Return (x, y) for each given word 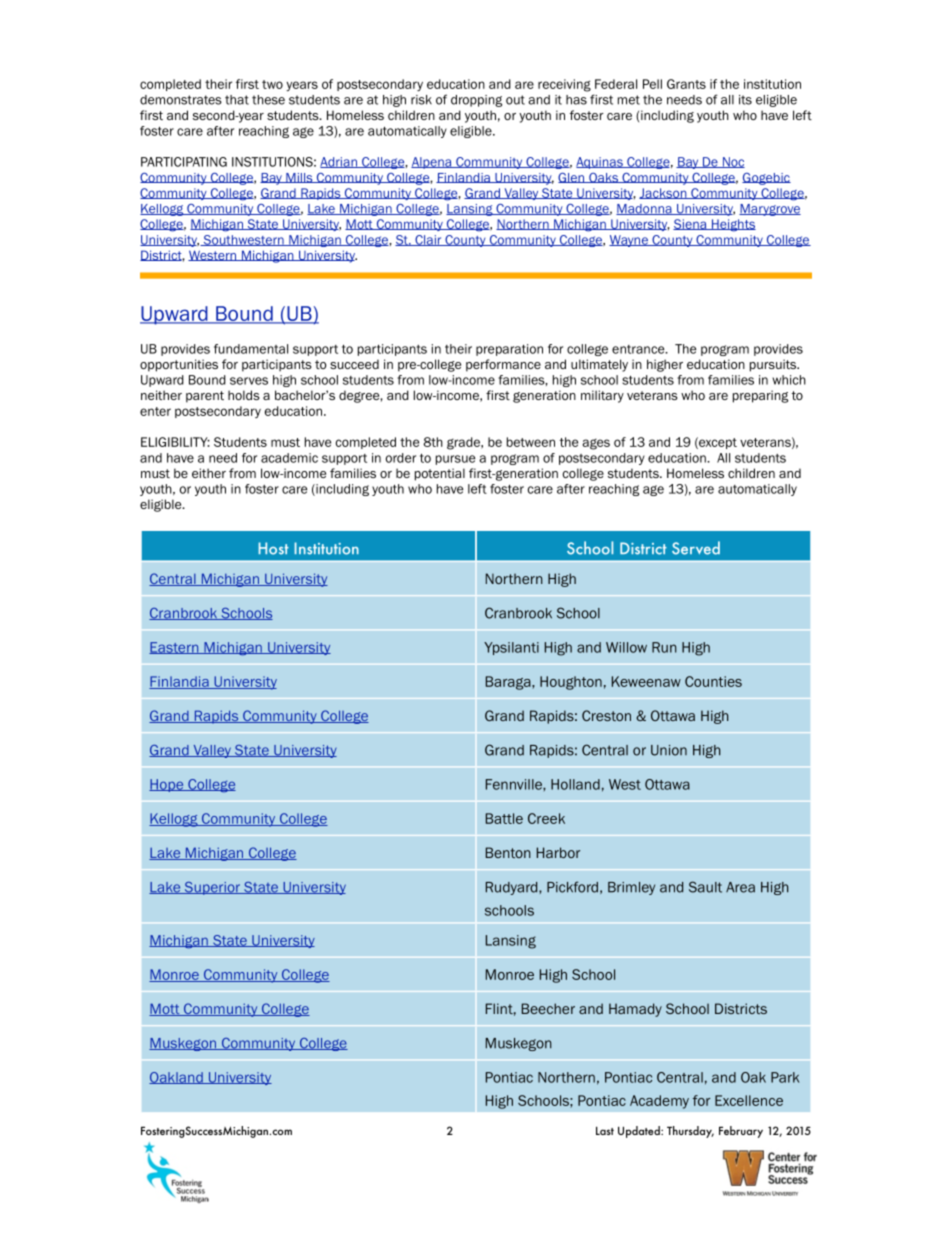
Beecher (548, 1008)
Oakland (177, 1078)
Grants (686, 84)
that (237, 100)
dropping (476, 101)
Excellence (749, 1100)
